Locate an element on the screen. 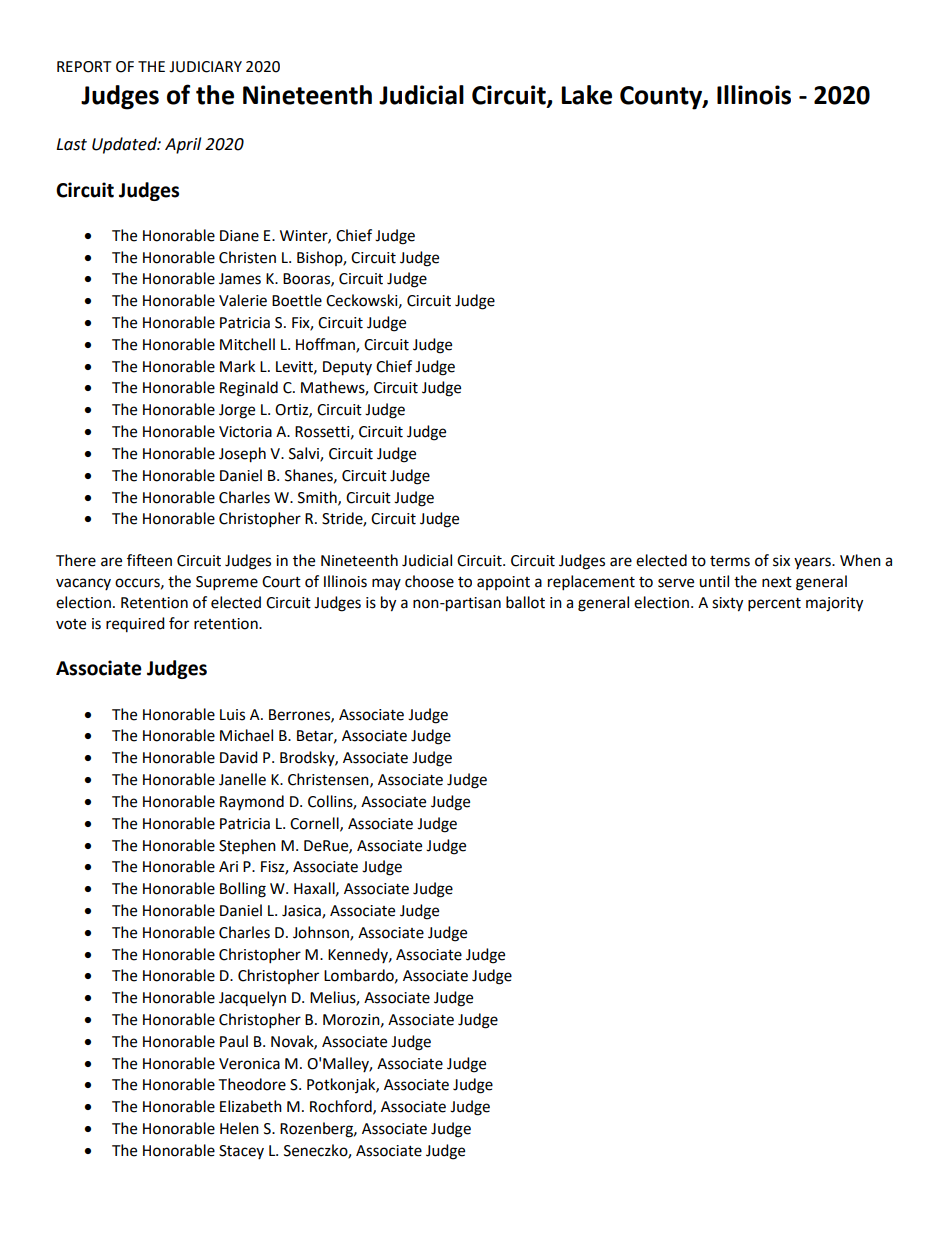 This screenshot has width=952, height=1233. percent is located at coordinates (774, 605).
